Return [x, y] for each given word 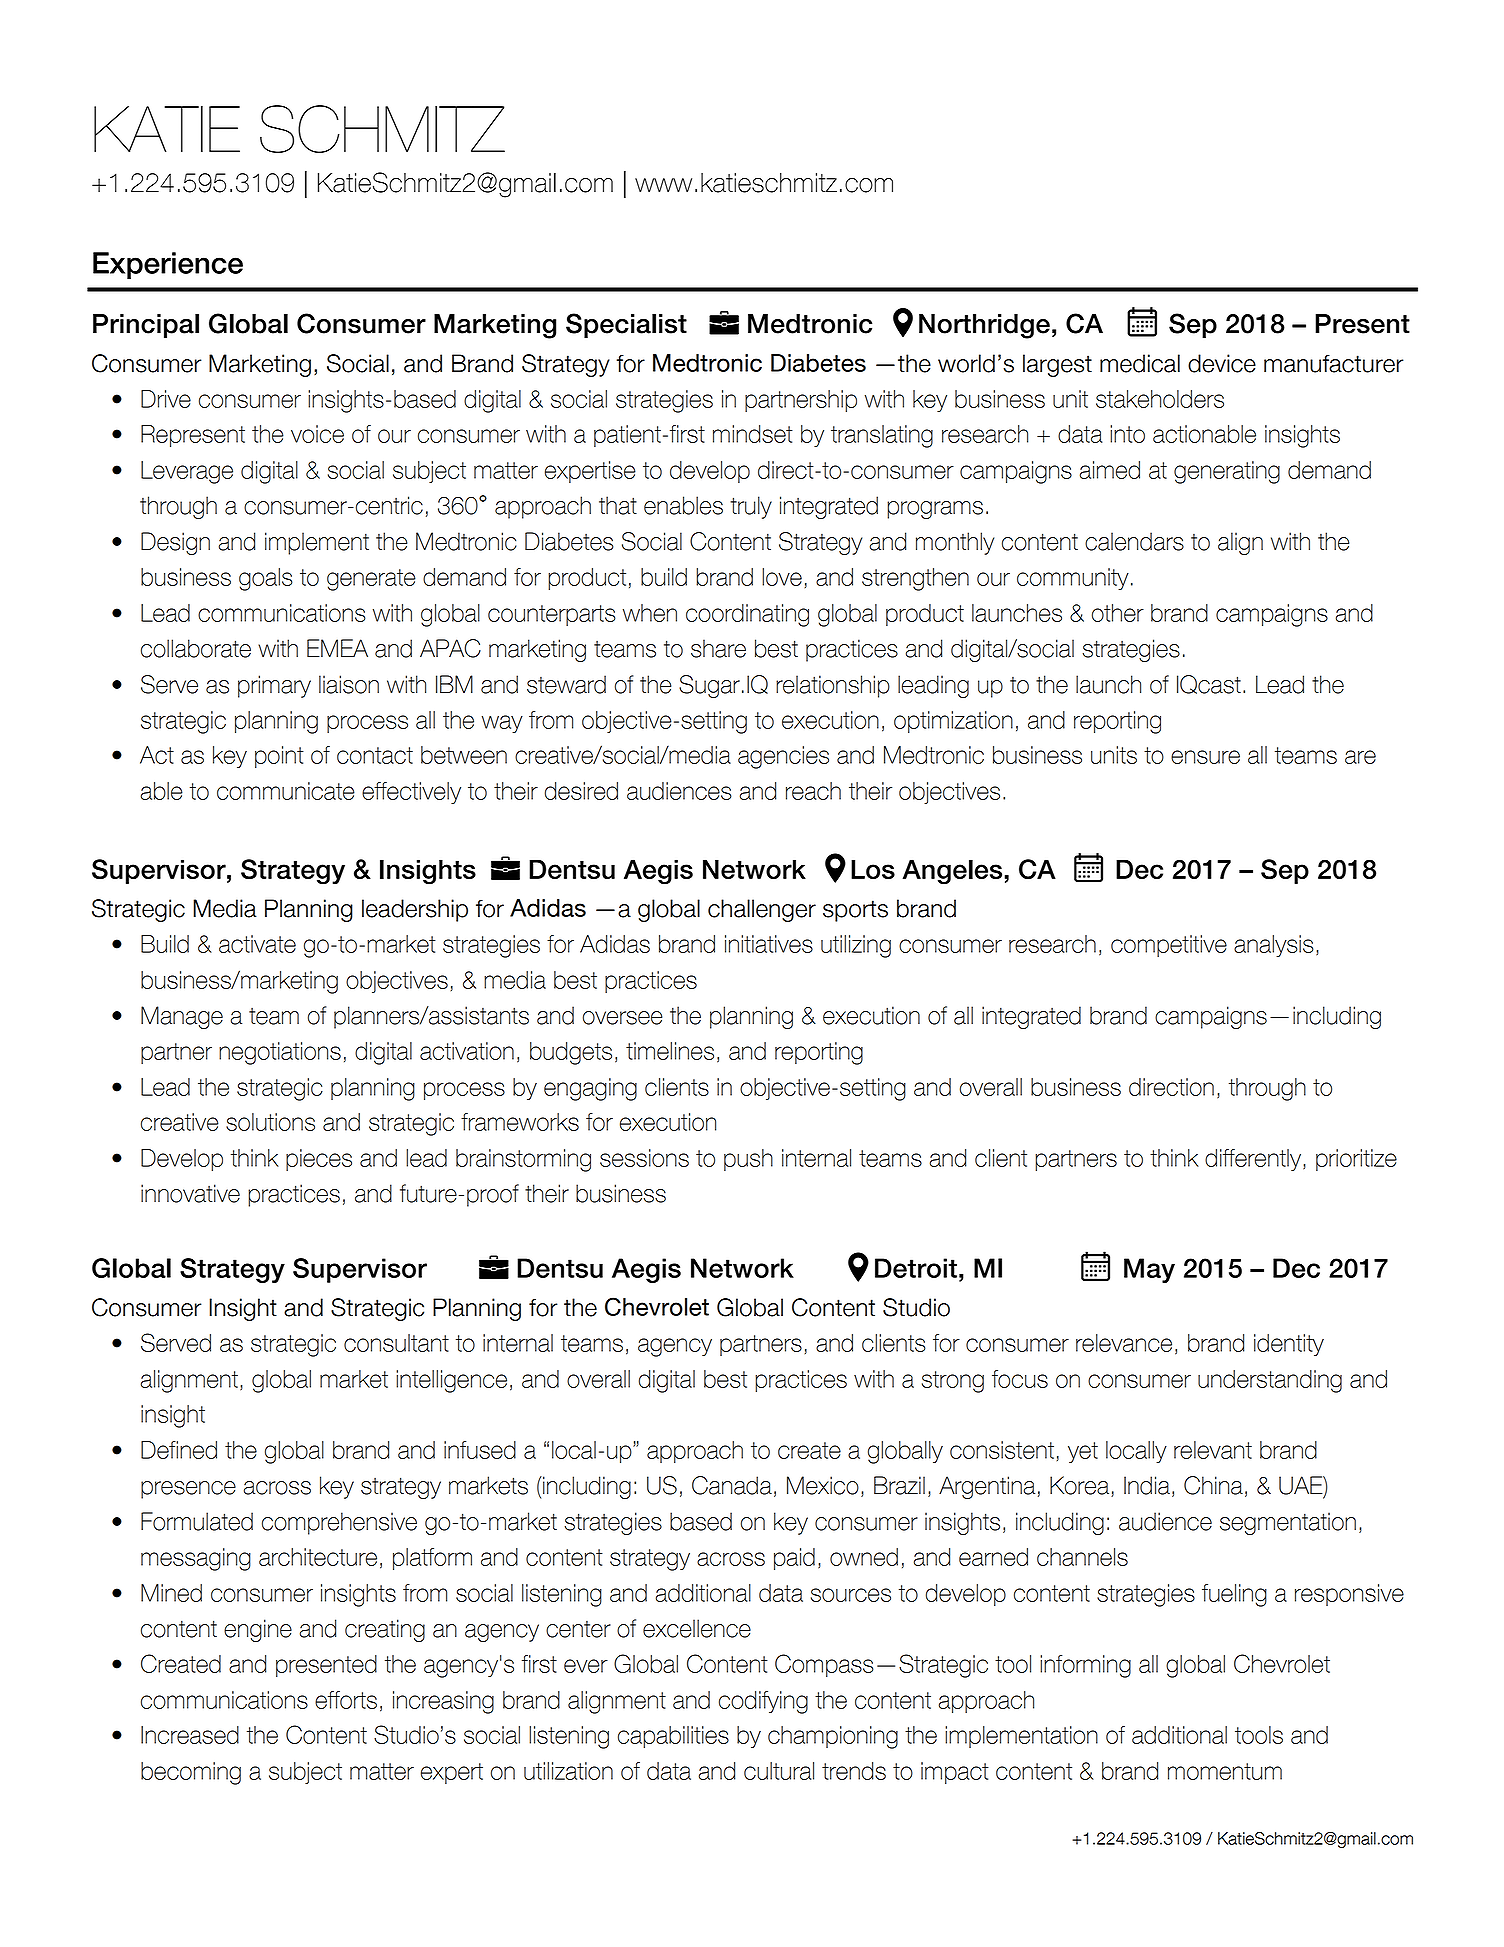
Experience [168, 265]
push [748, 1160]
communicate [286, 791]
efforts [346, 1700]
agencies [783, 757]
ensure [1205, 757]
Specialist [626, 325]
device [1222, 363]
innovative [190, 1193]
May [1149, 1270]
